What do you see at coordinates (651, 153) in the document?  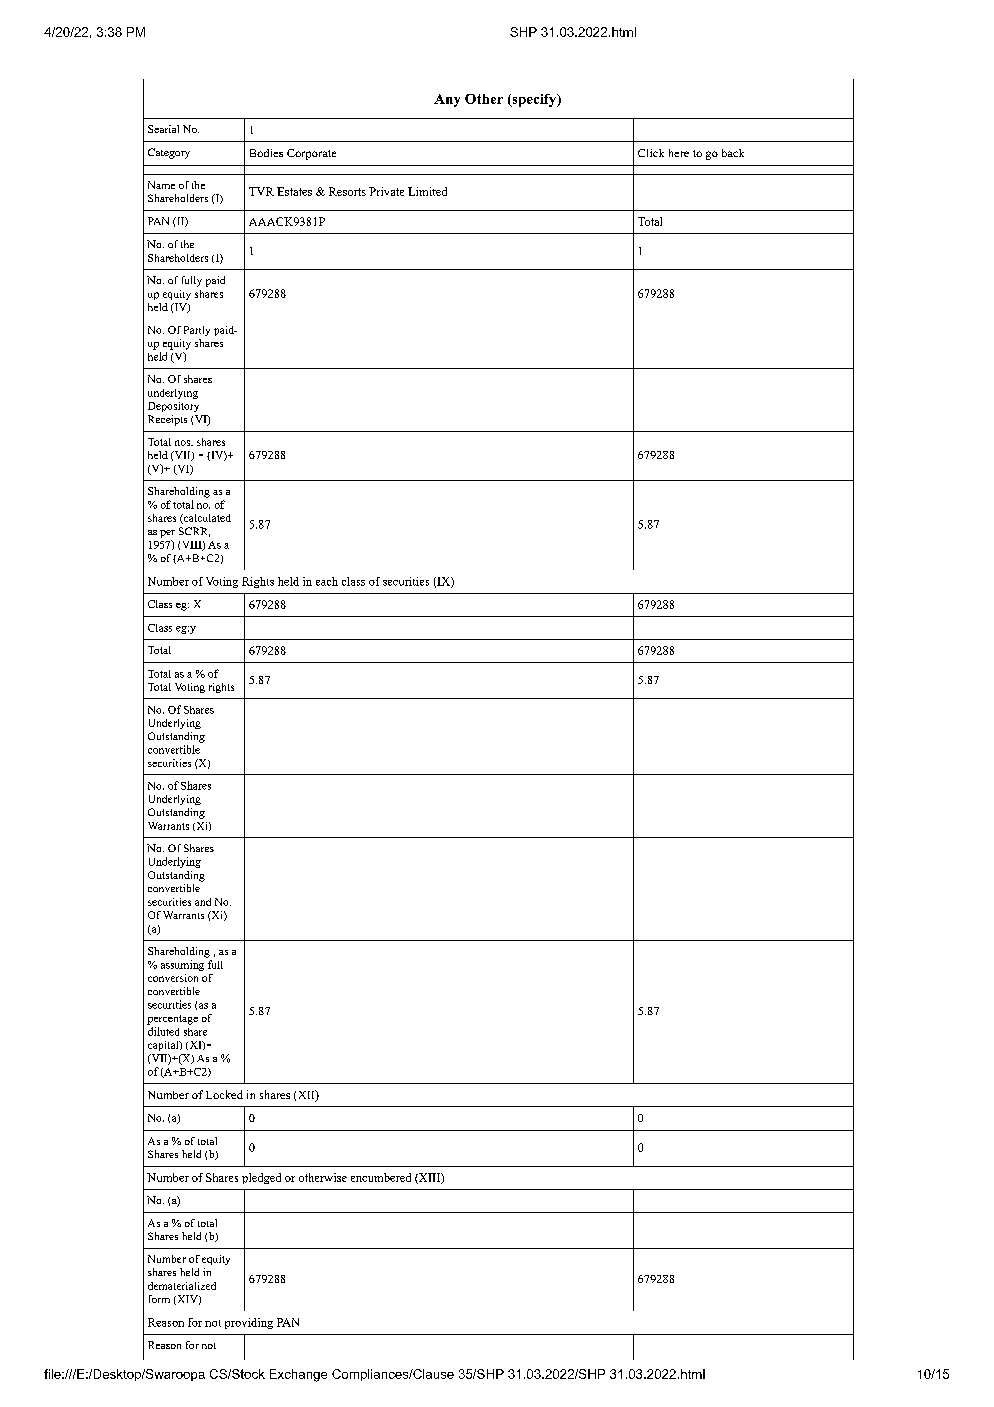 I see `Click` at bounding box center [651, 153].
